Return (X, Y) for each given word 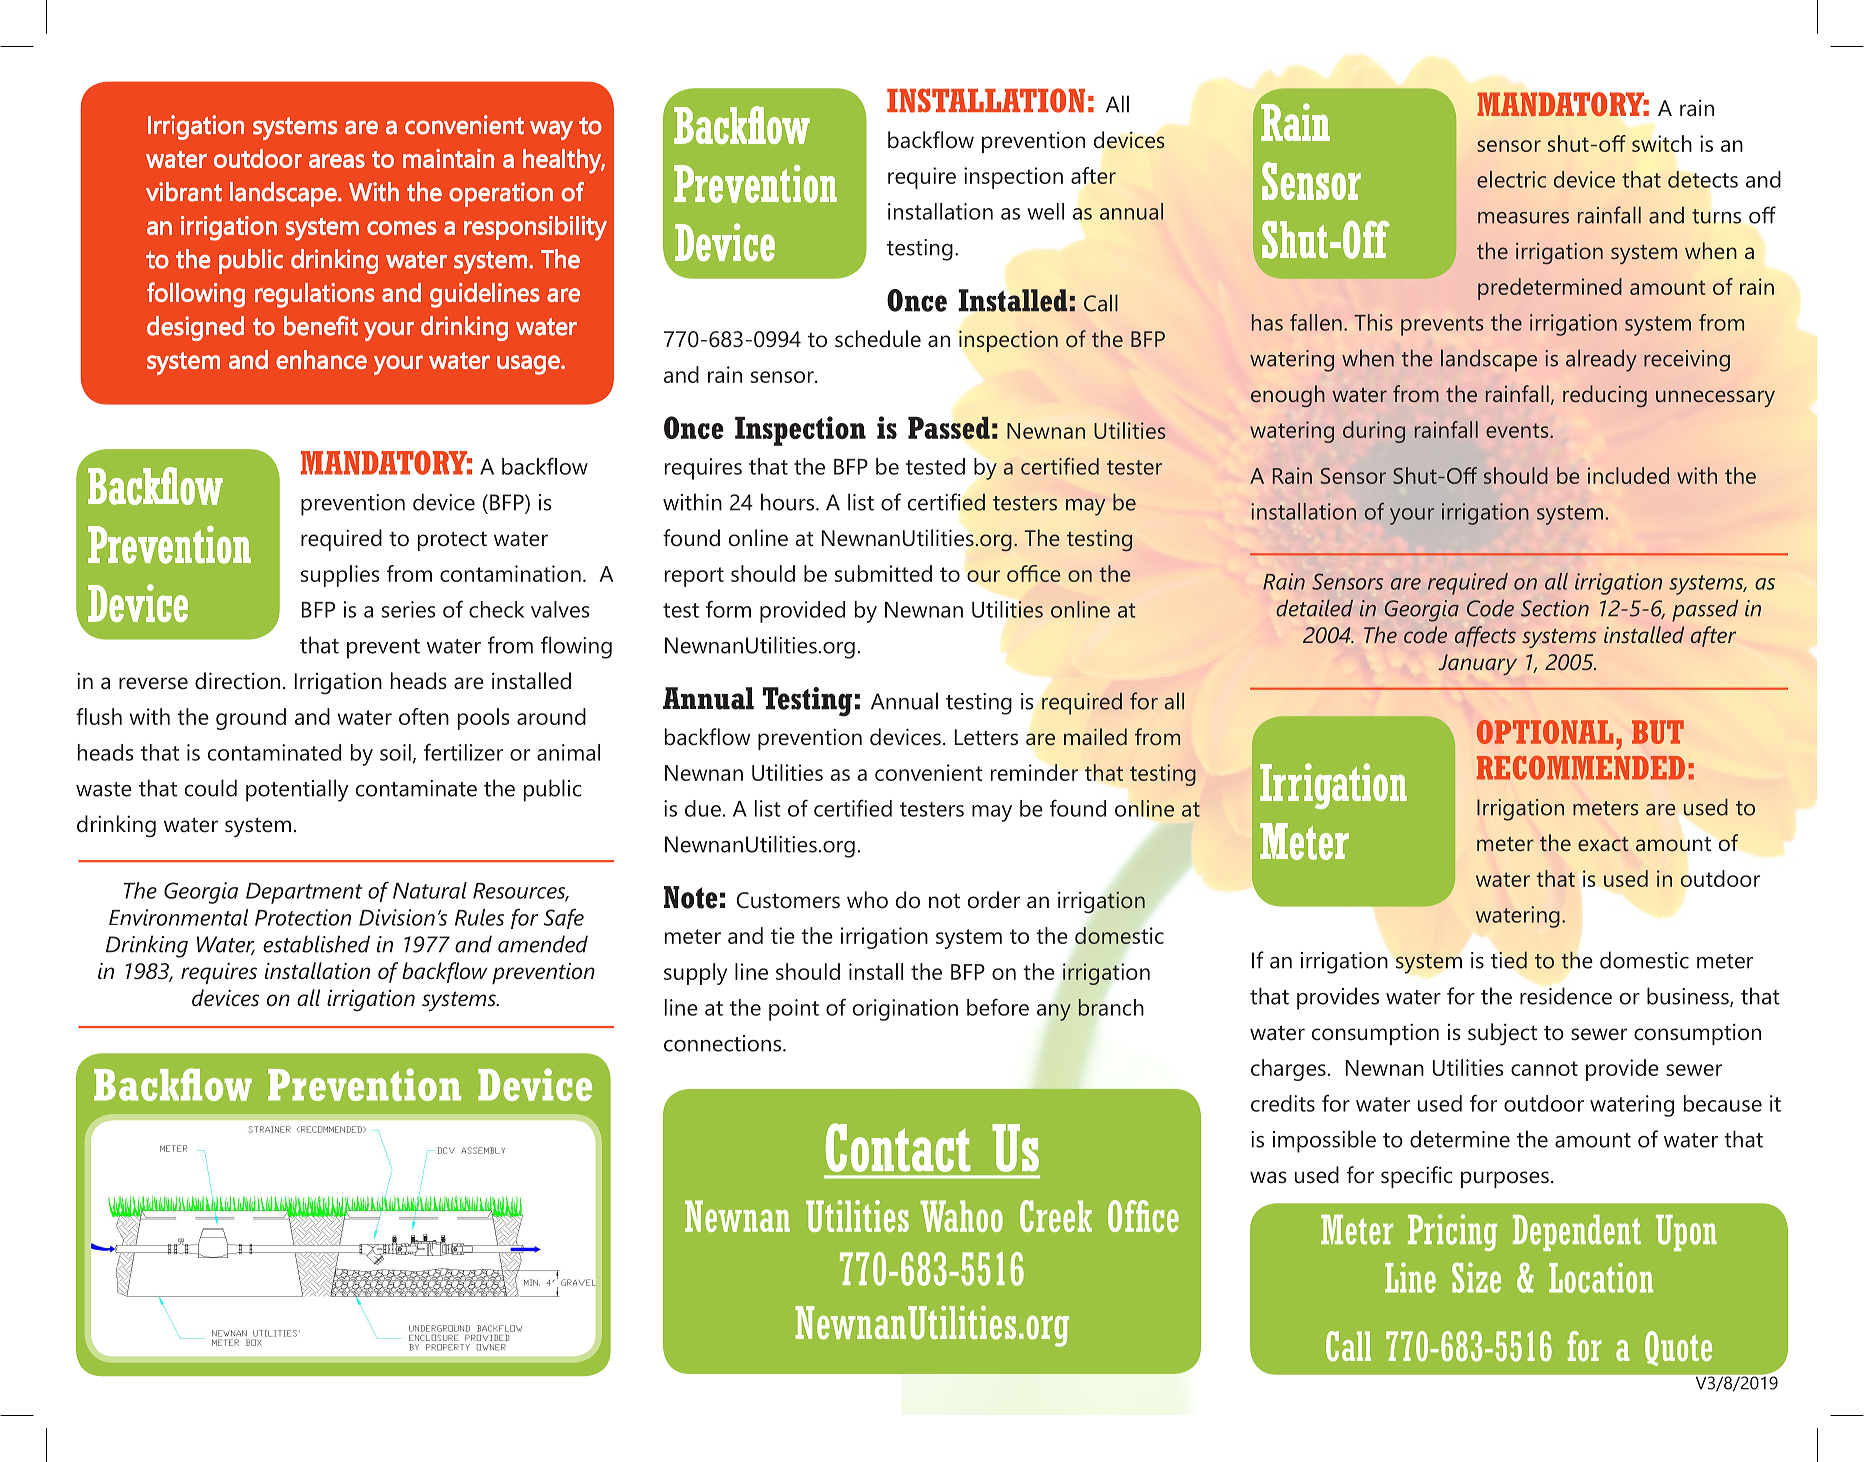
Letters (986, 737)
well (1045, 211)
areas (337, 160)
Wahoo (961, 1216)
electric (1511, 179)
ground (251, 719)
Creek (1056, 1216)
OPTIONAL (1545, 732)
